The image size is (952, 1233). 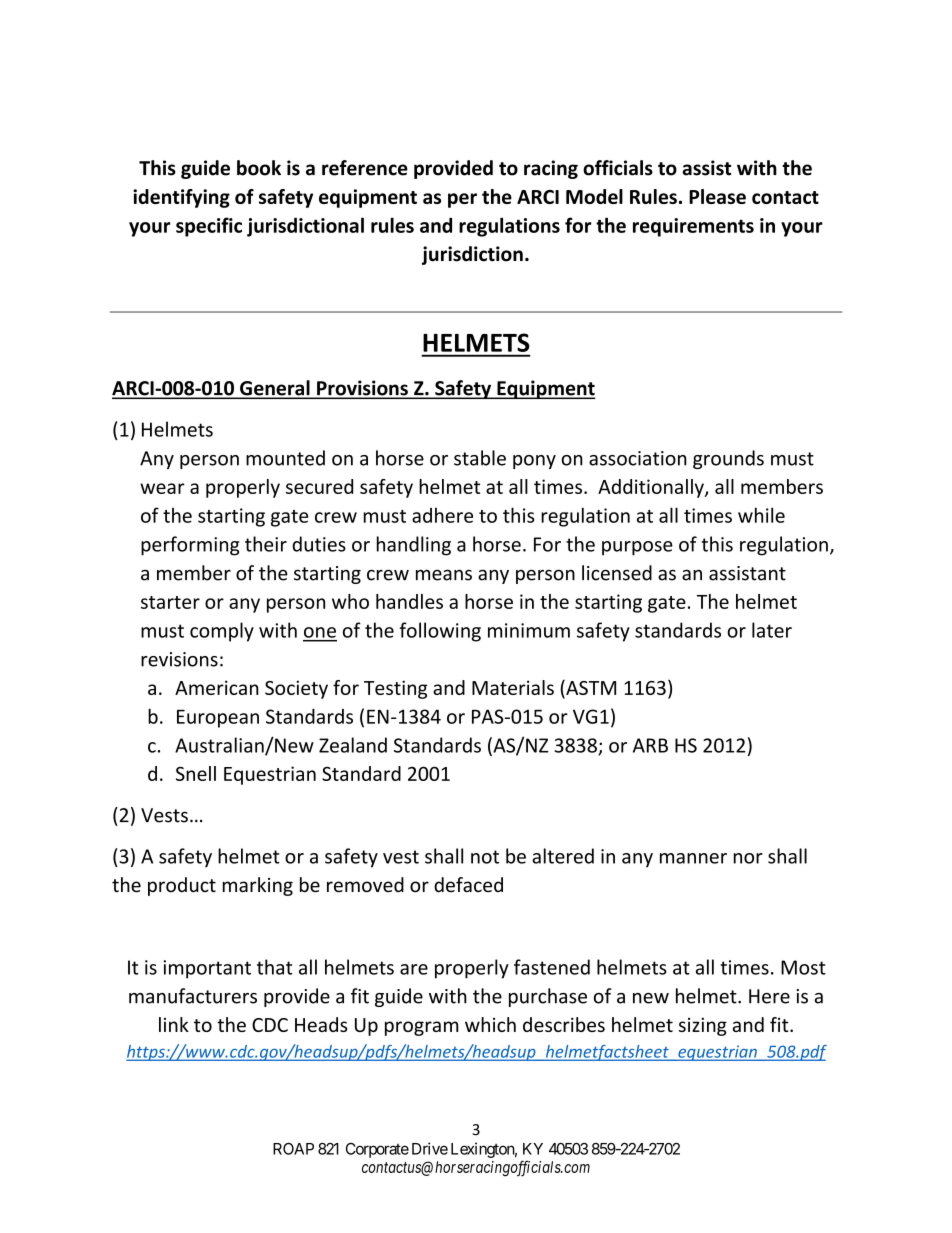 I want to click on General, so click(x=275, y=389).
